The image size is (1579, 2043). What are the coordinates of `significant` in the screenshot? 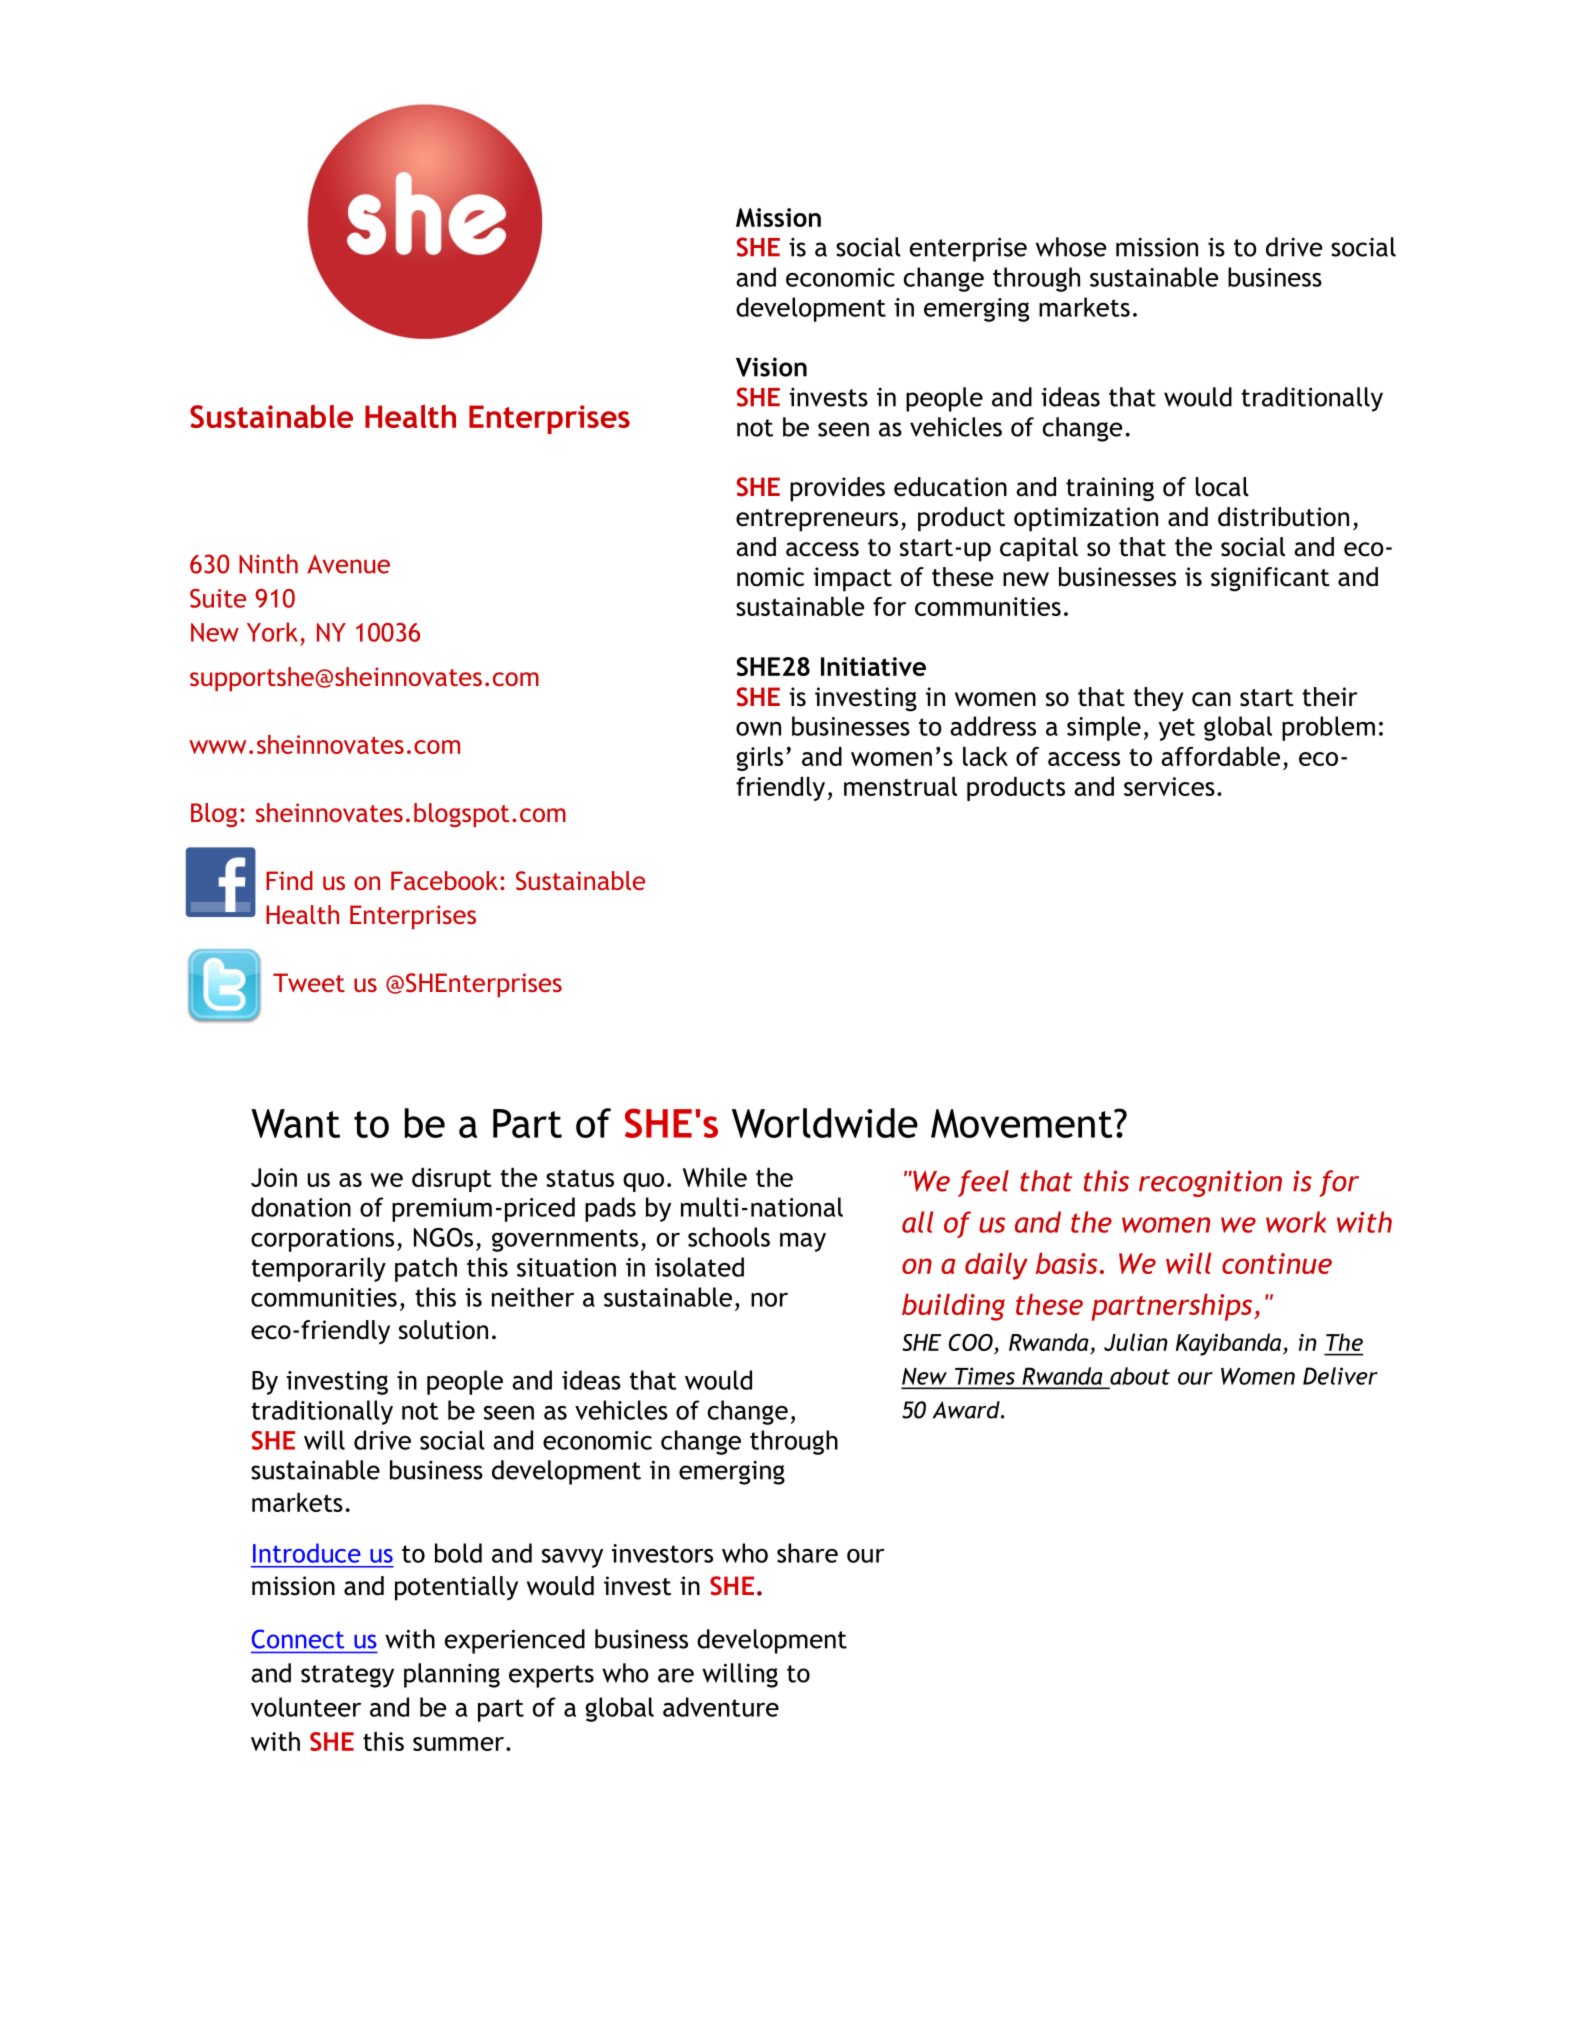 It's located at (1270, 579).
